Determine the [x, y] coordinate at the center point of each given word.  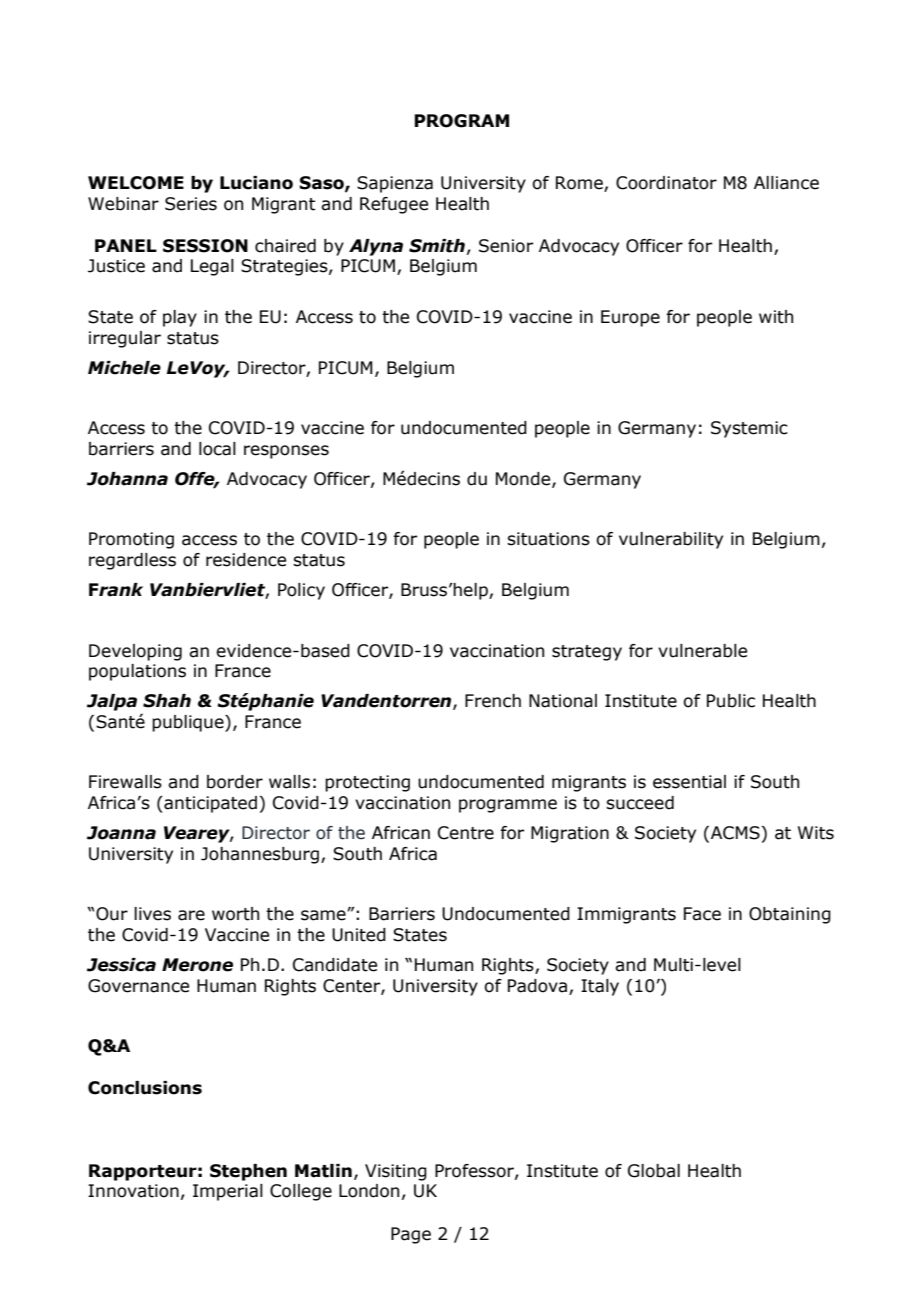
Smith [437, 246]
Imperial [228, 1192]
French [493, 701]
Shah [167, 701]
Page [411, 1235]
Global [654, 1171]
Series [191, 204]
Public [731, 701]
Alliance [786, 183]
